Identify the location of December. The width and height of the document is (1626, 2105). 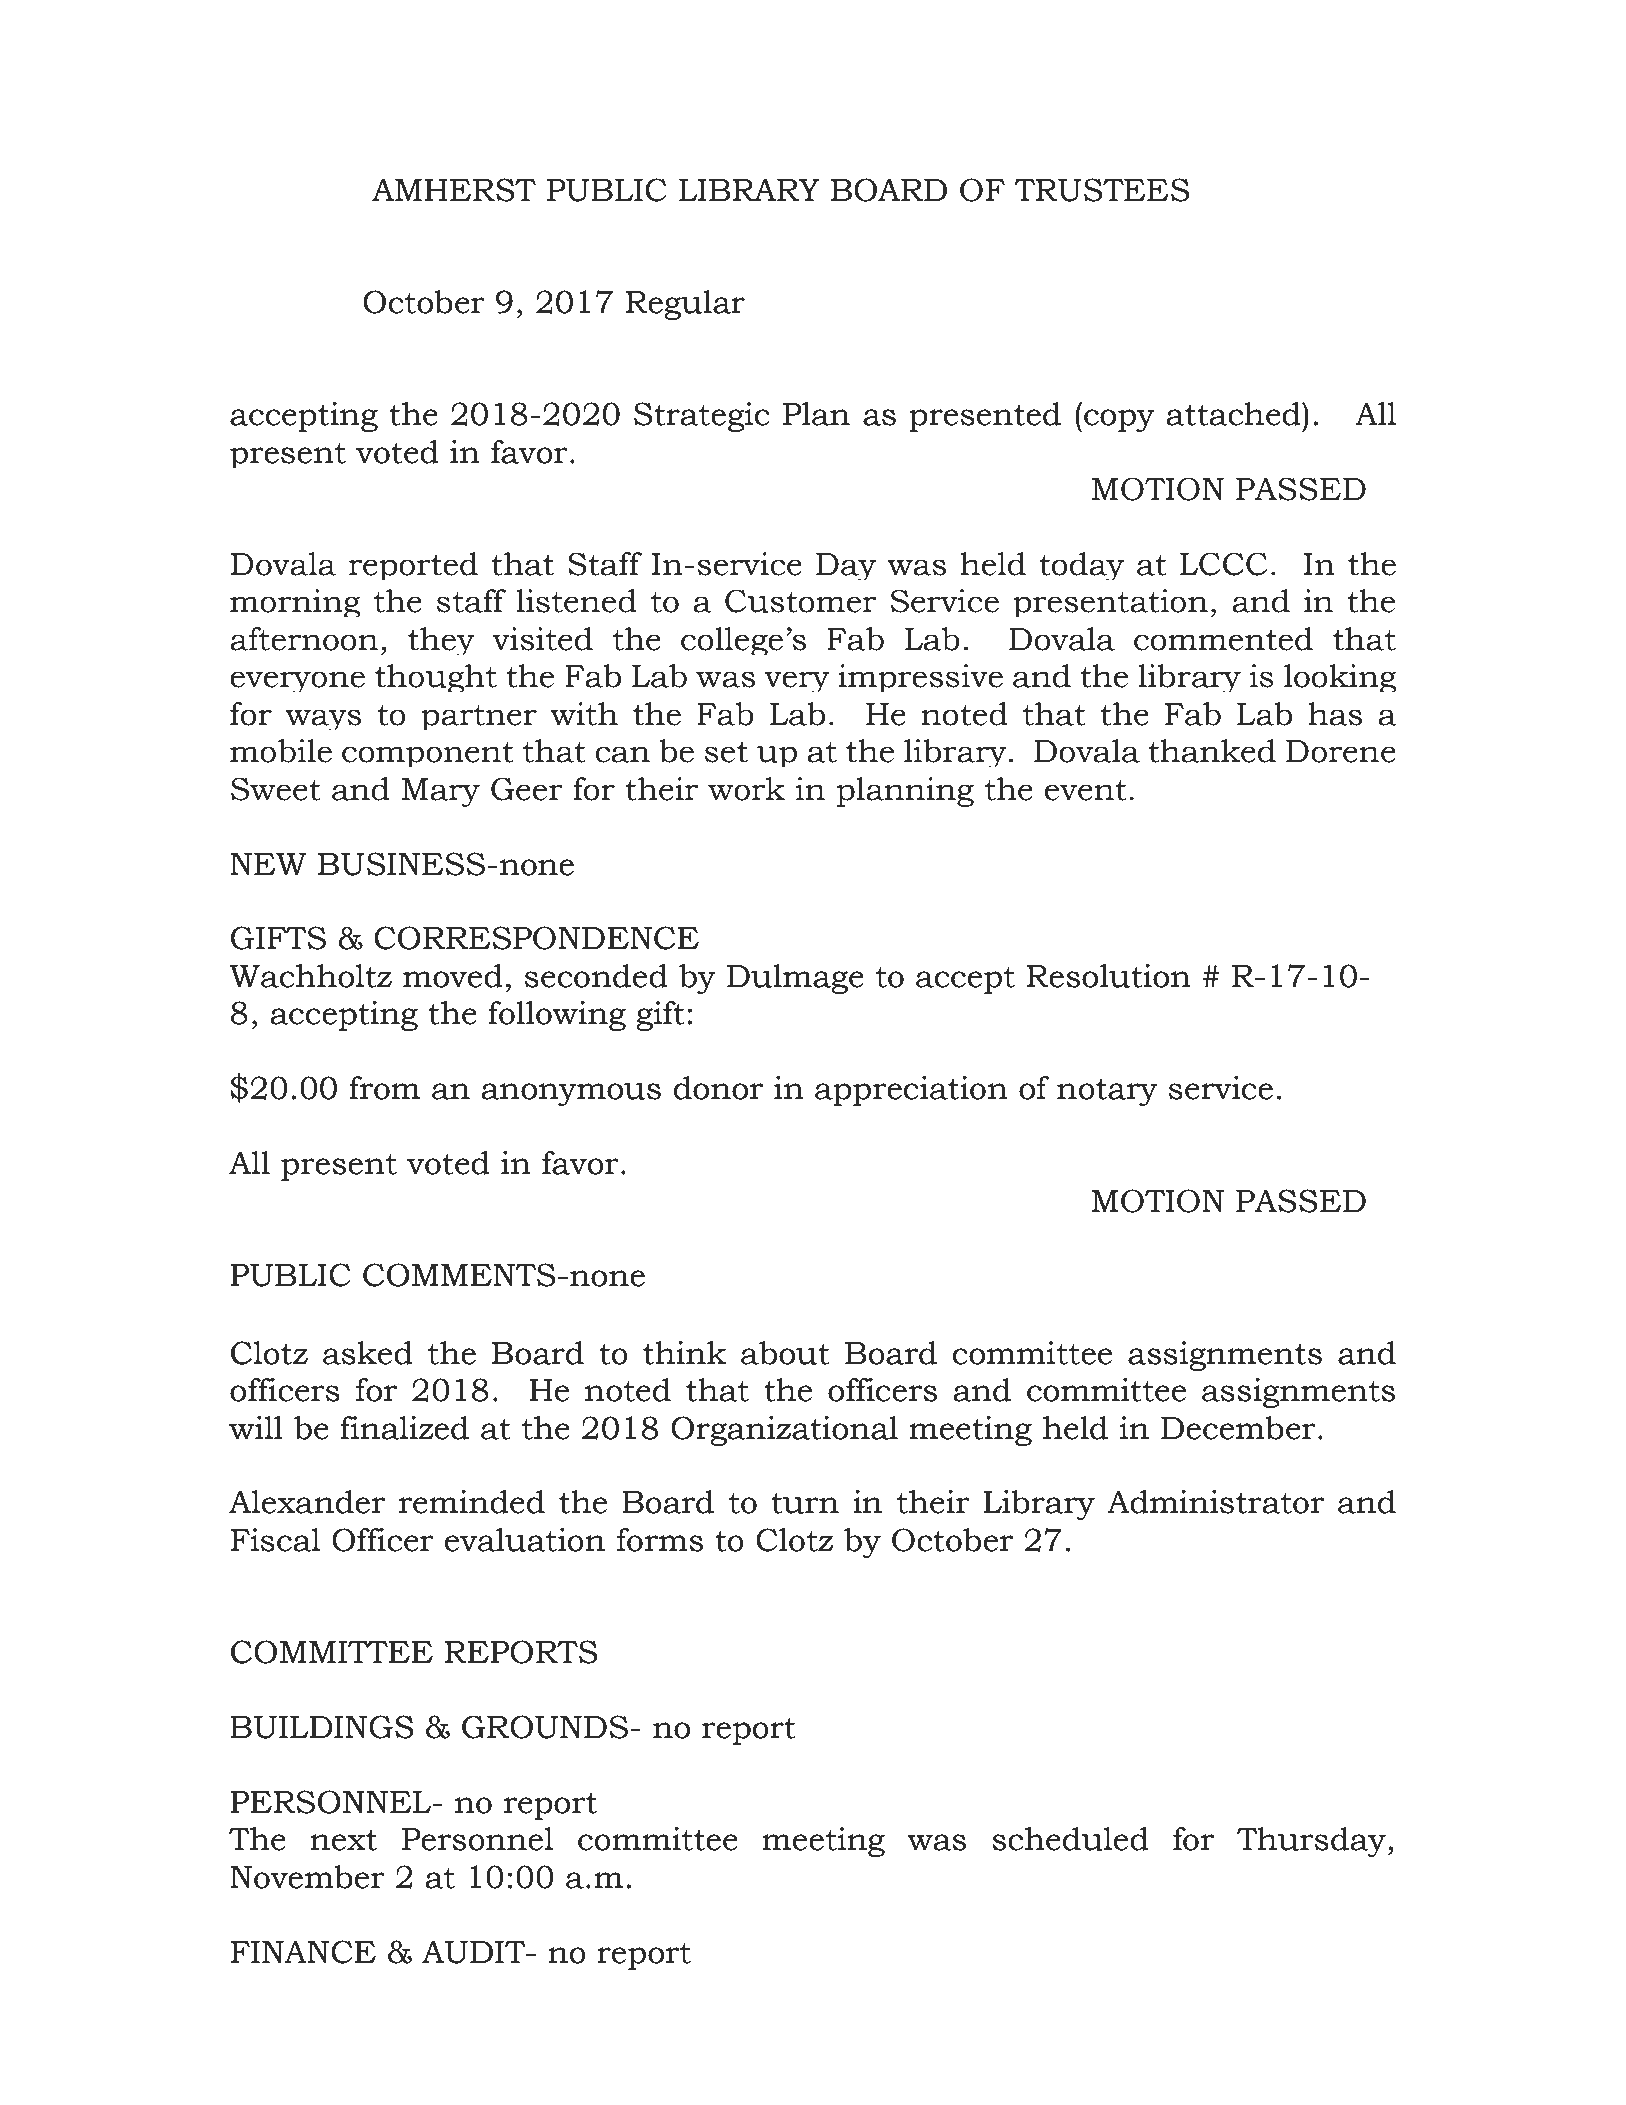
(1238, 1428).
